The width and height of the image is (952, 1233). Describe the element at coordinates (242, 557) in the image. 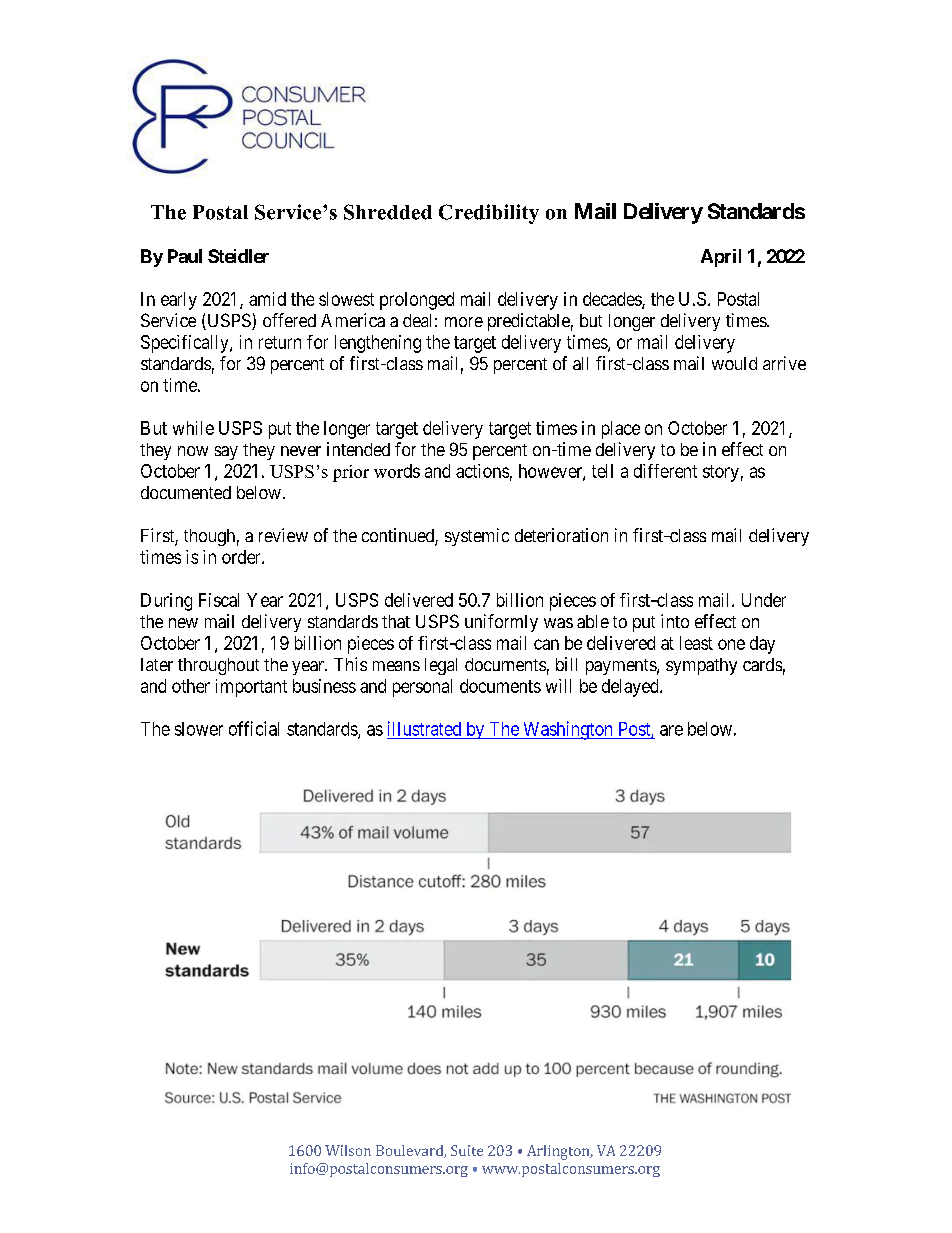

I see `order` at that location.
